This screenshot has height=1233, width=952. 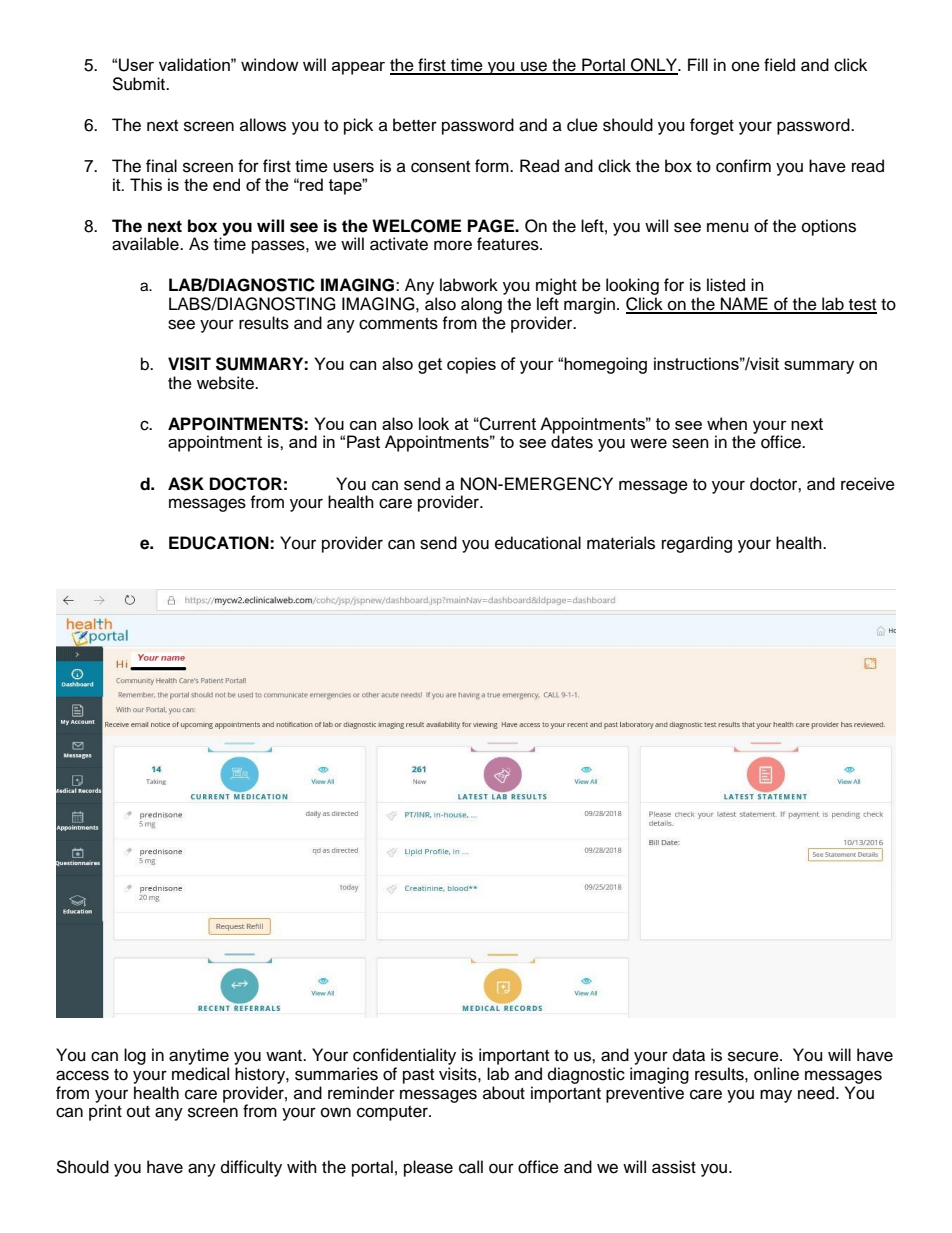 What do you see at coordinates (139, 84) in the screenshot?
I see `Submit` at bounding box center [139, 84].
